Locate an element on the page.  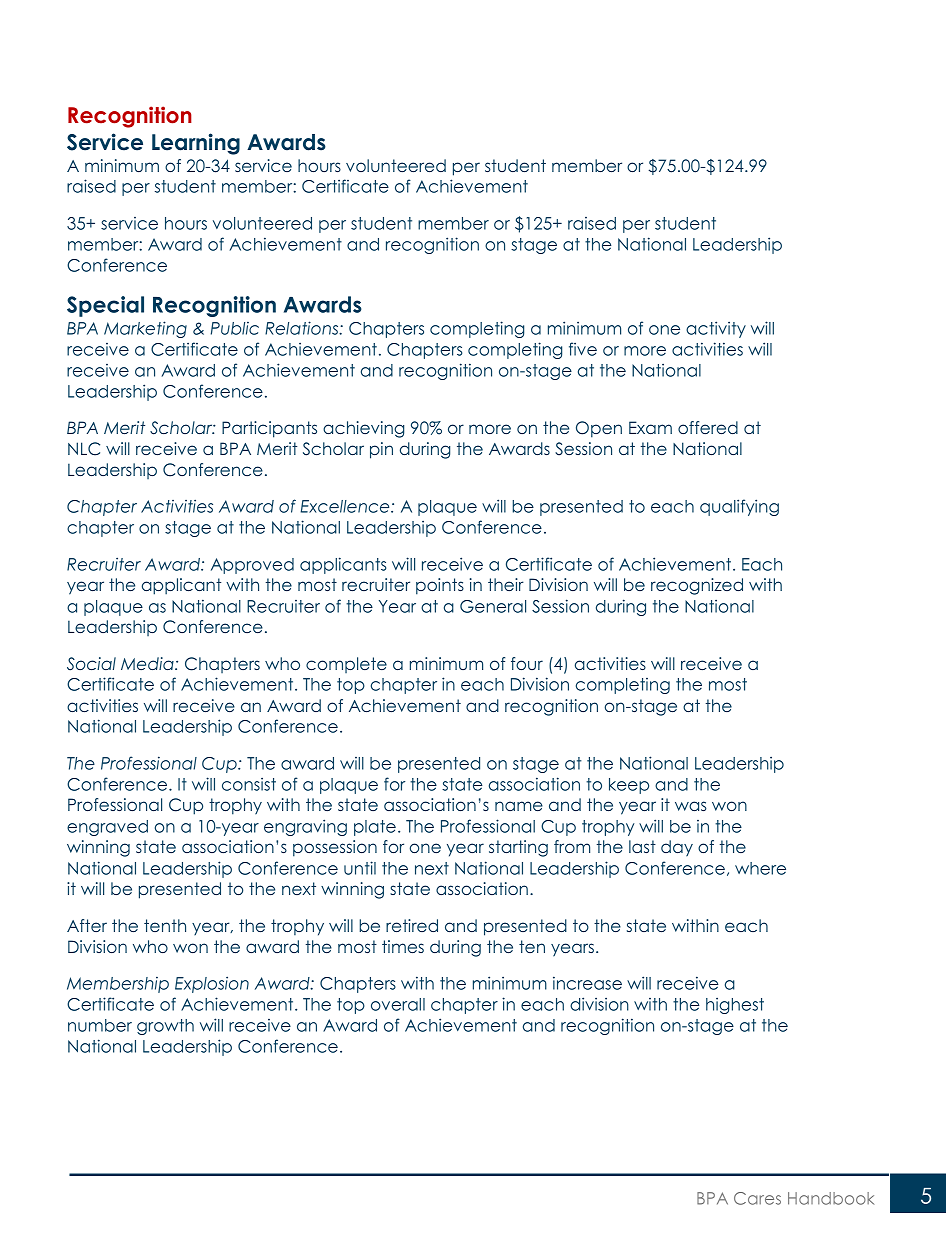
activity is located at coordinates (716, 329).
